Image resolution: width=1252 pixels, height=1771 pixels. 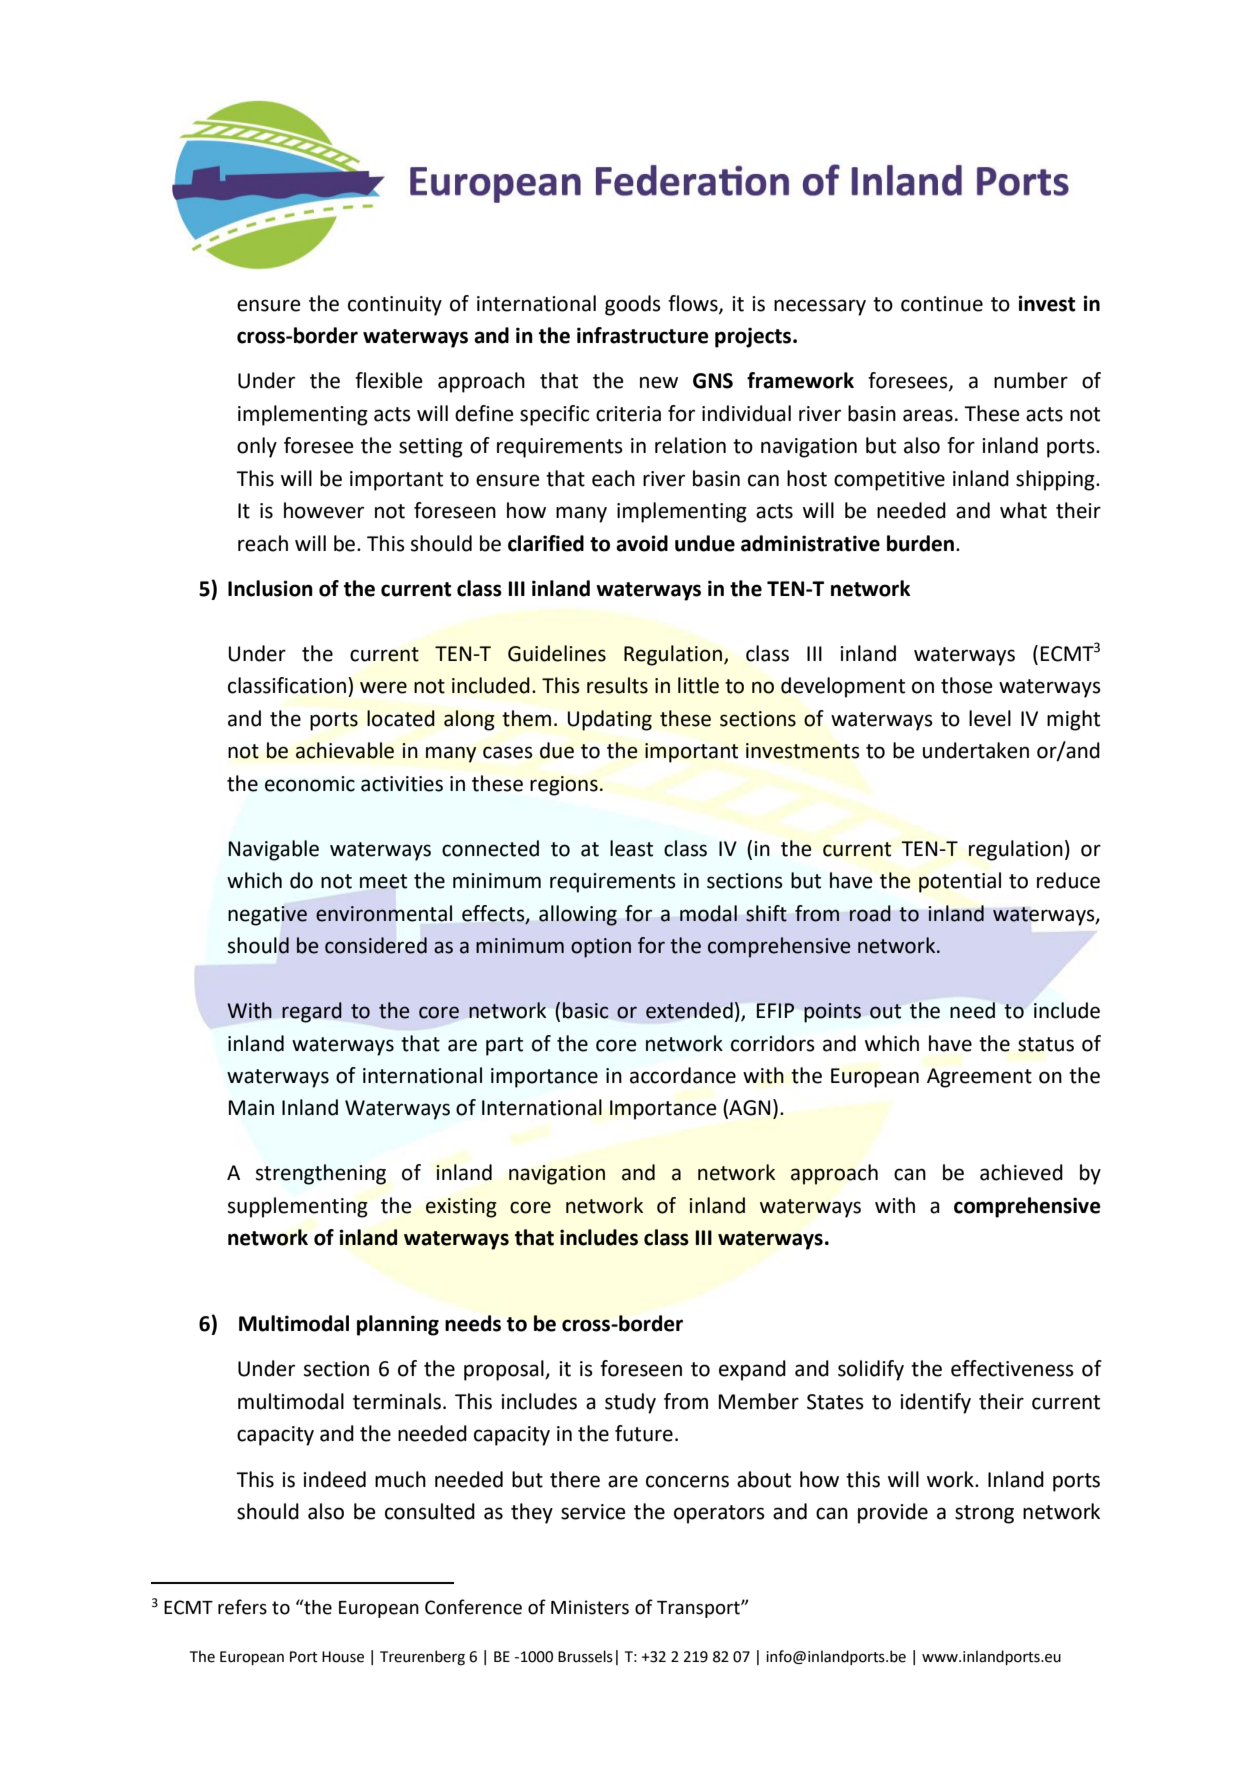 I want to click on Ministers, so click(x=590, y=1607).
